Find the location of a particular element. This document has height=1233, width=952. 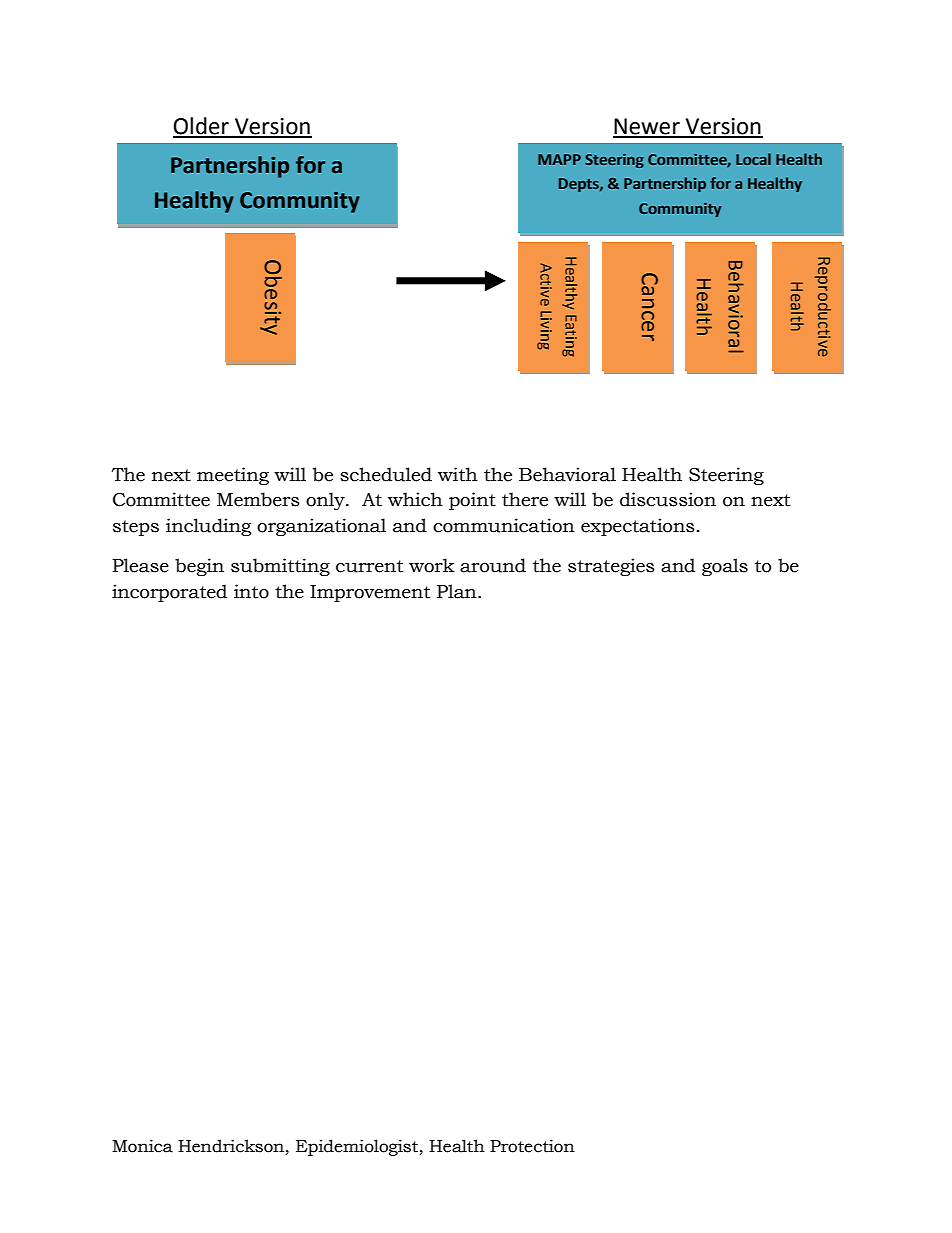

meeting is located at coordinates (233, 476).
